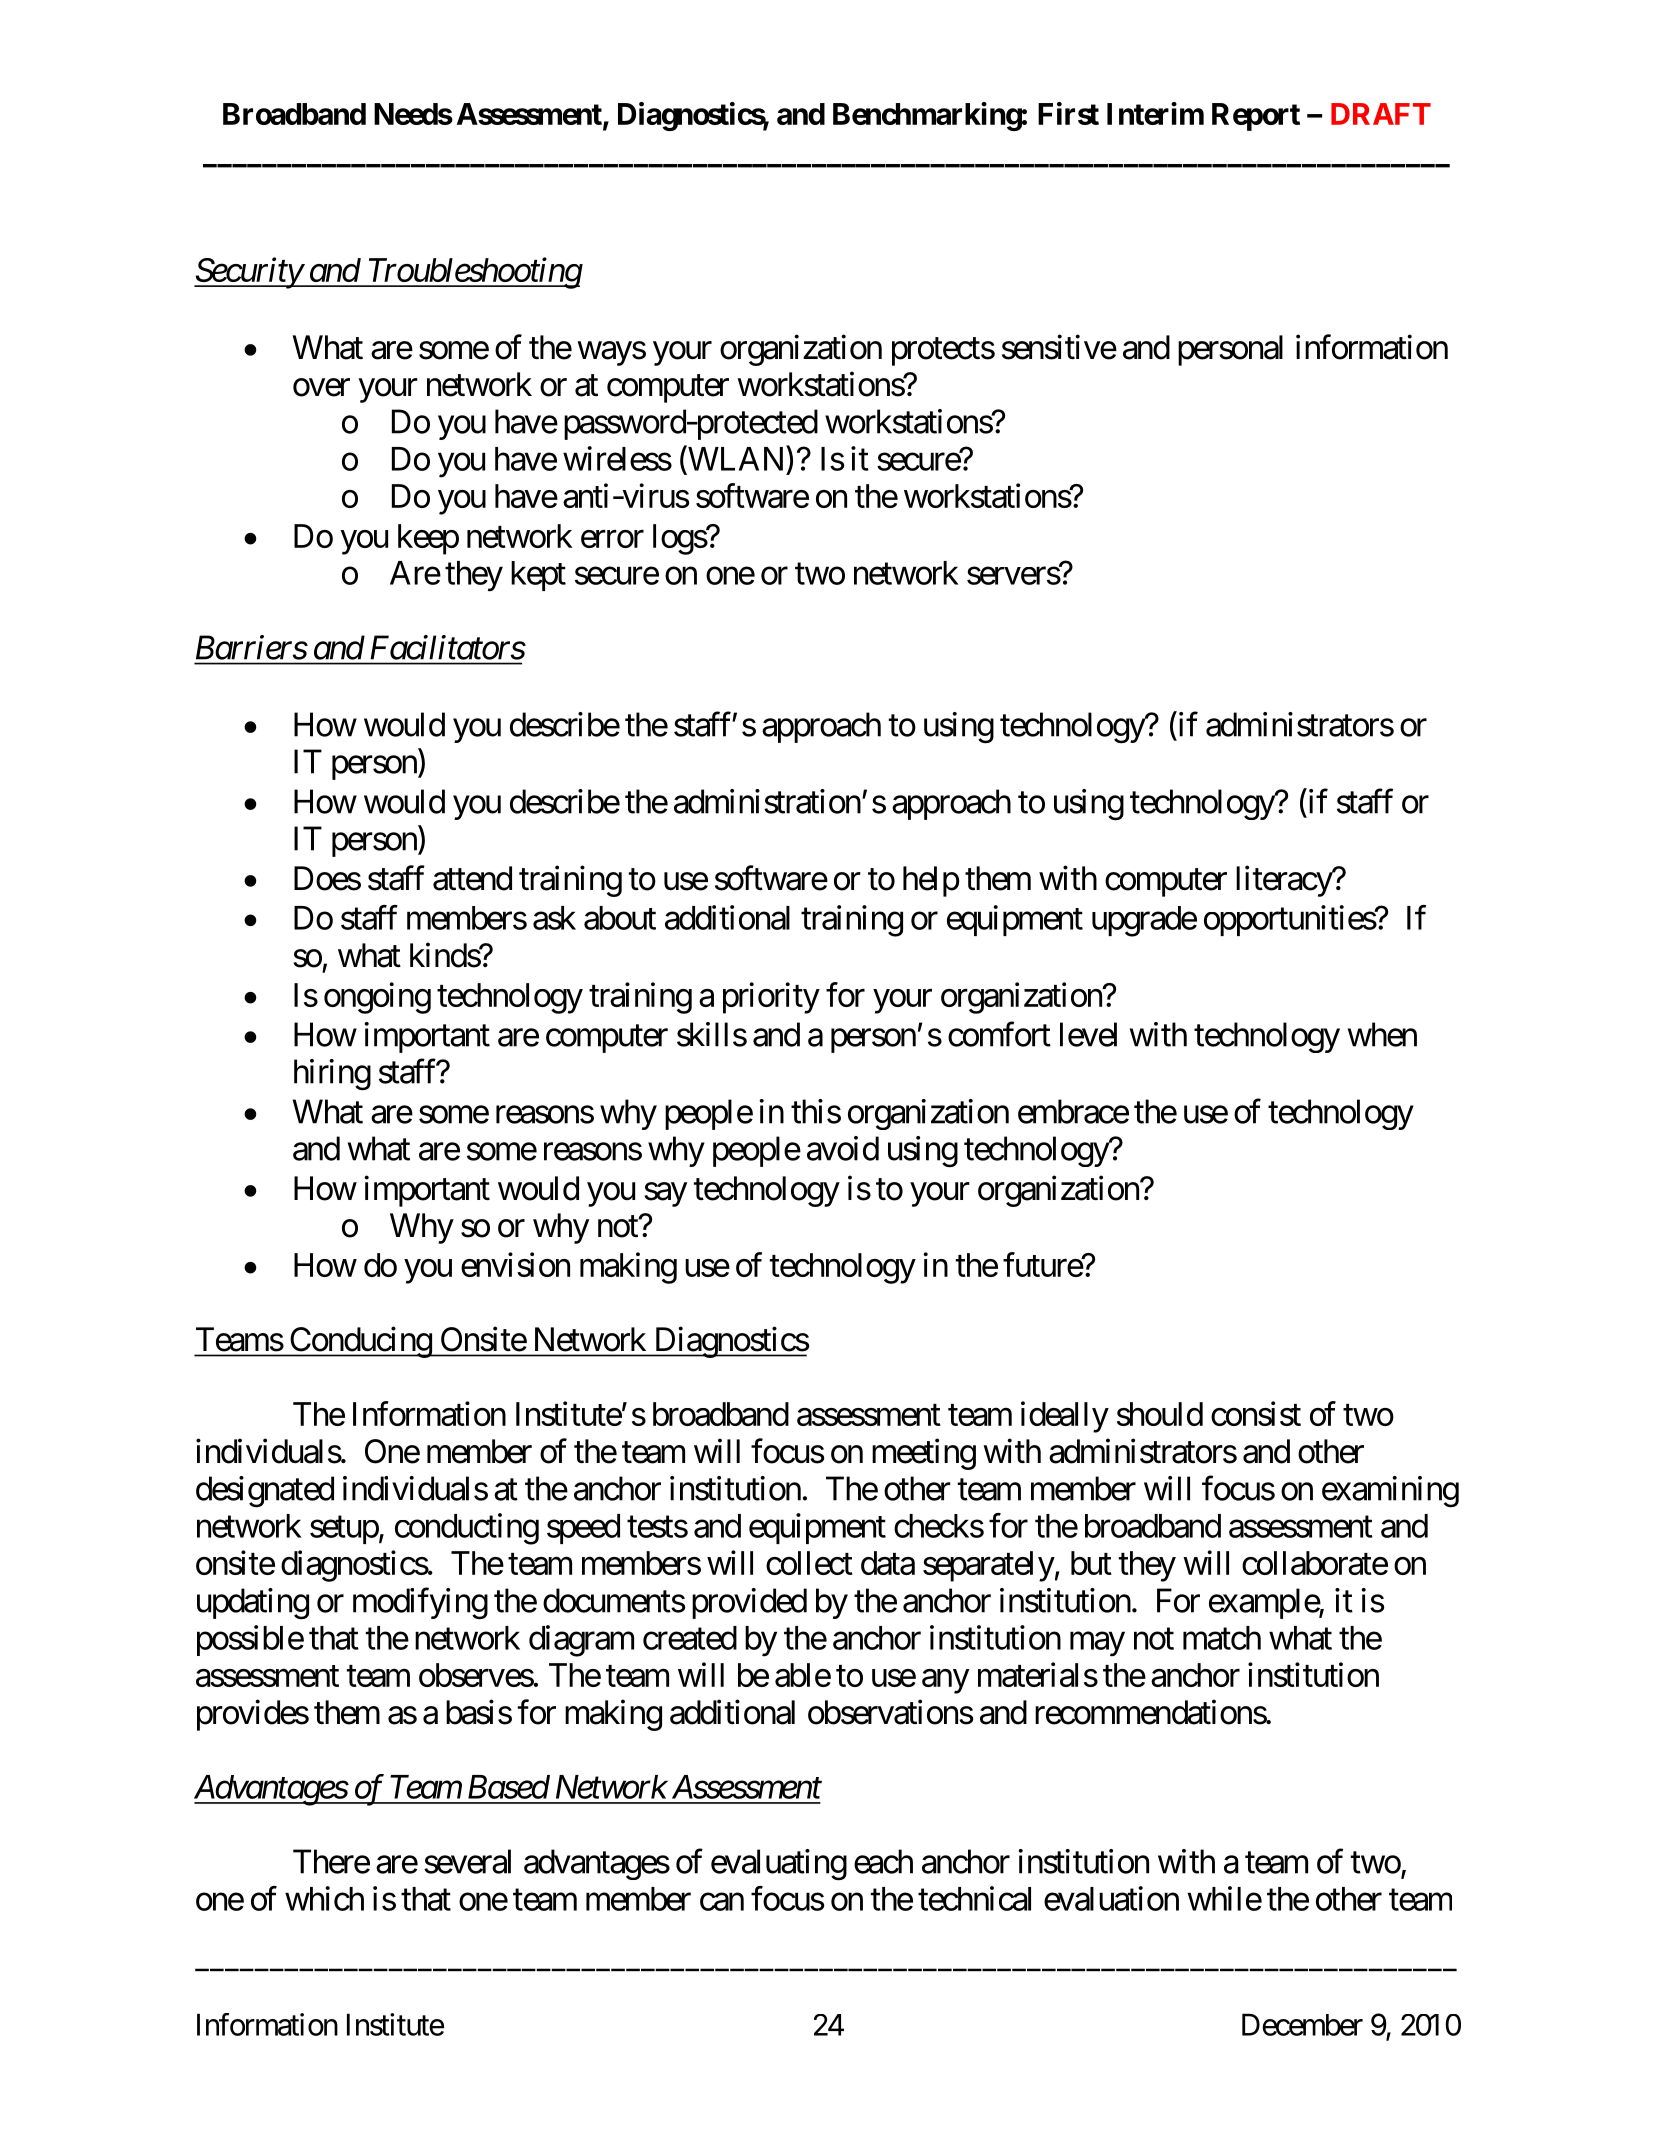 The image size is (1653, 2140). Describe the element at coordinates (472, 878) in the page. I see `attend` at that location.
